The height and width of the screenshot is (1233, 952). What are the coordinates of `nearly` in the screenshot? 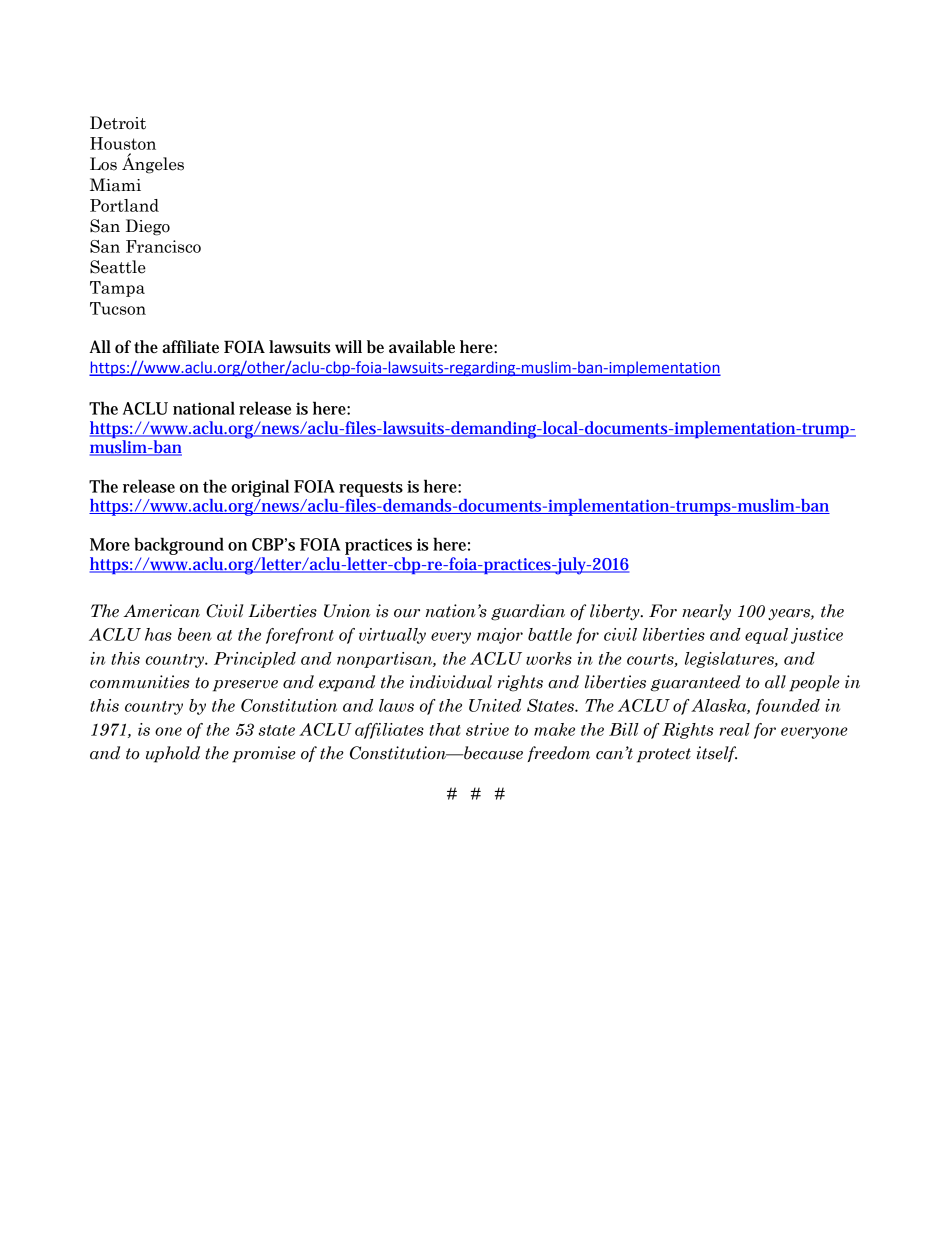 It's located at (706, 612).
